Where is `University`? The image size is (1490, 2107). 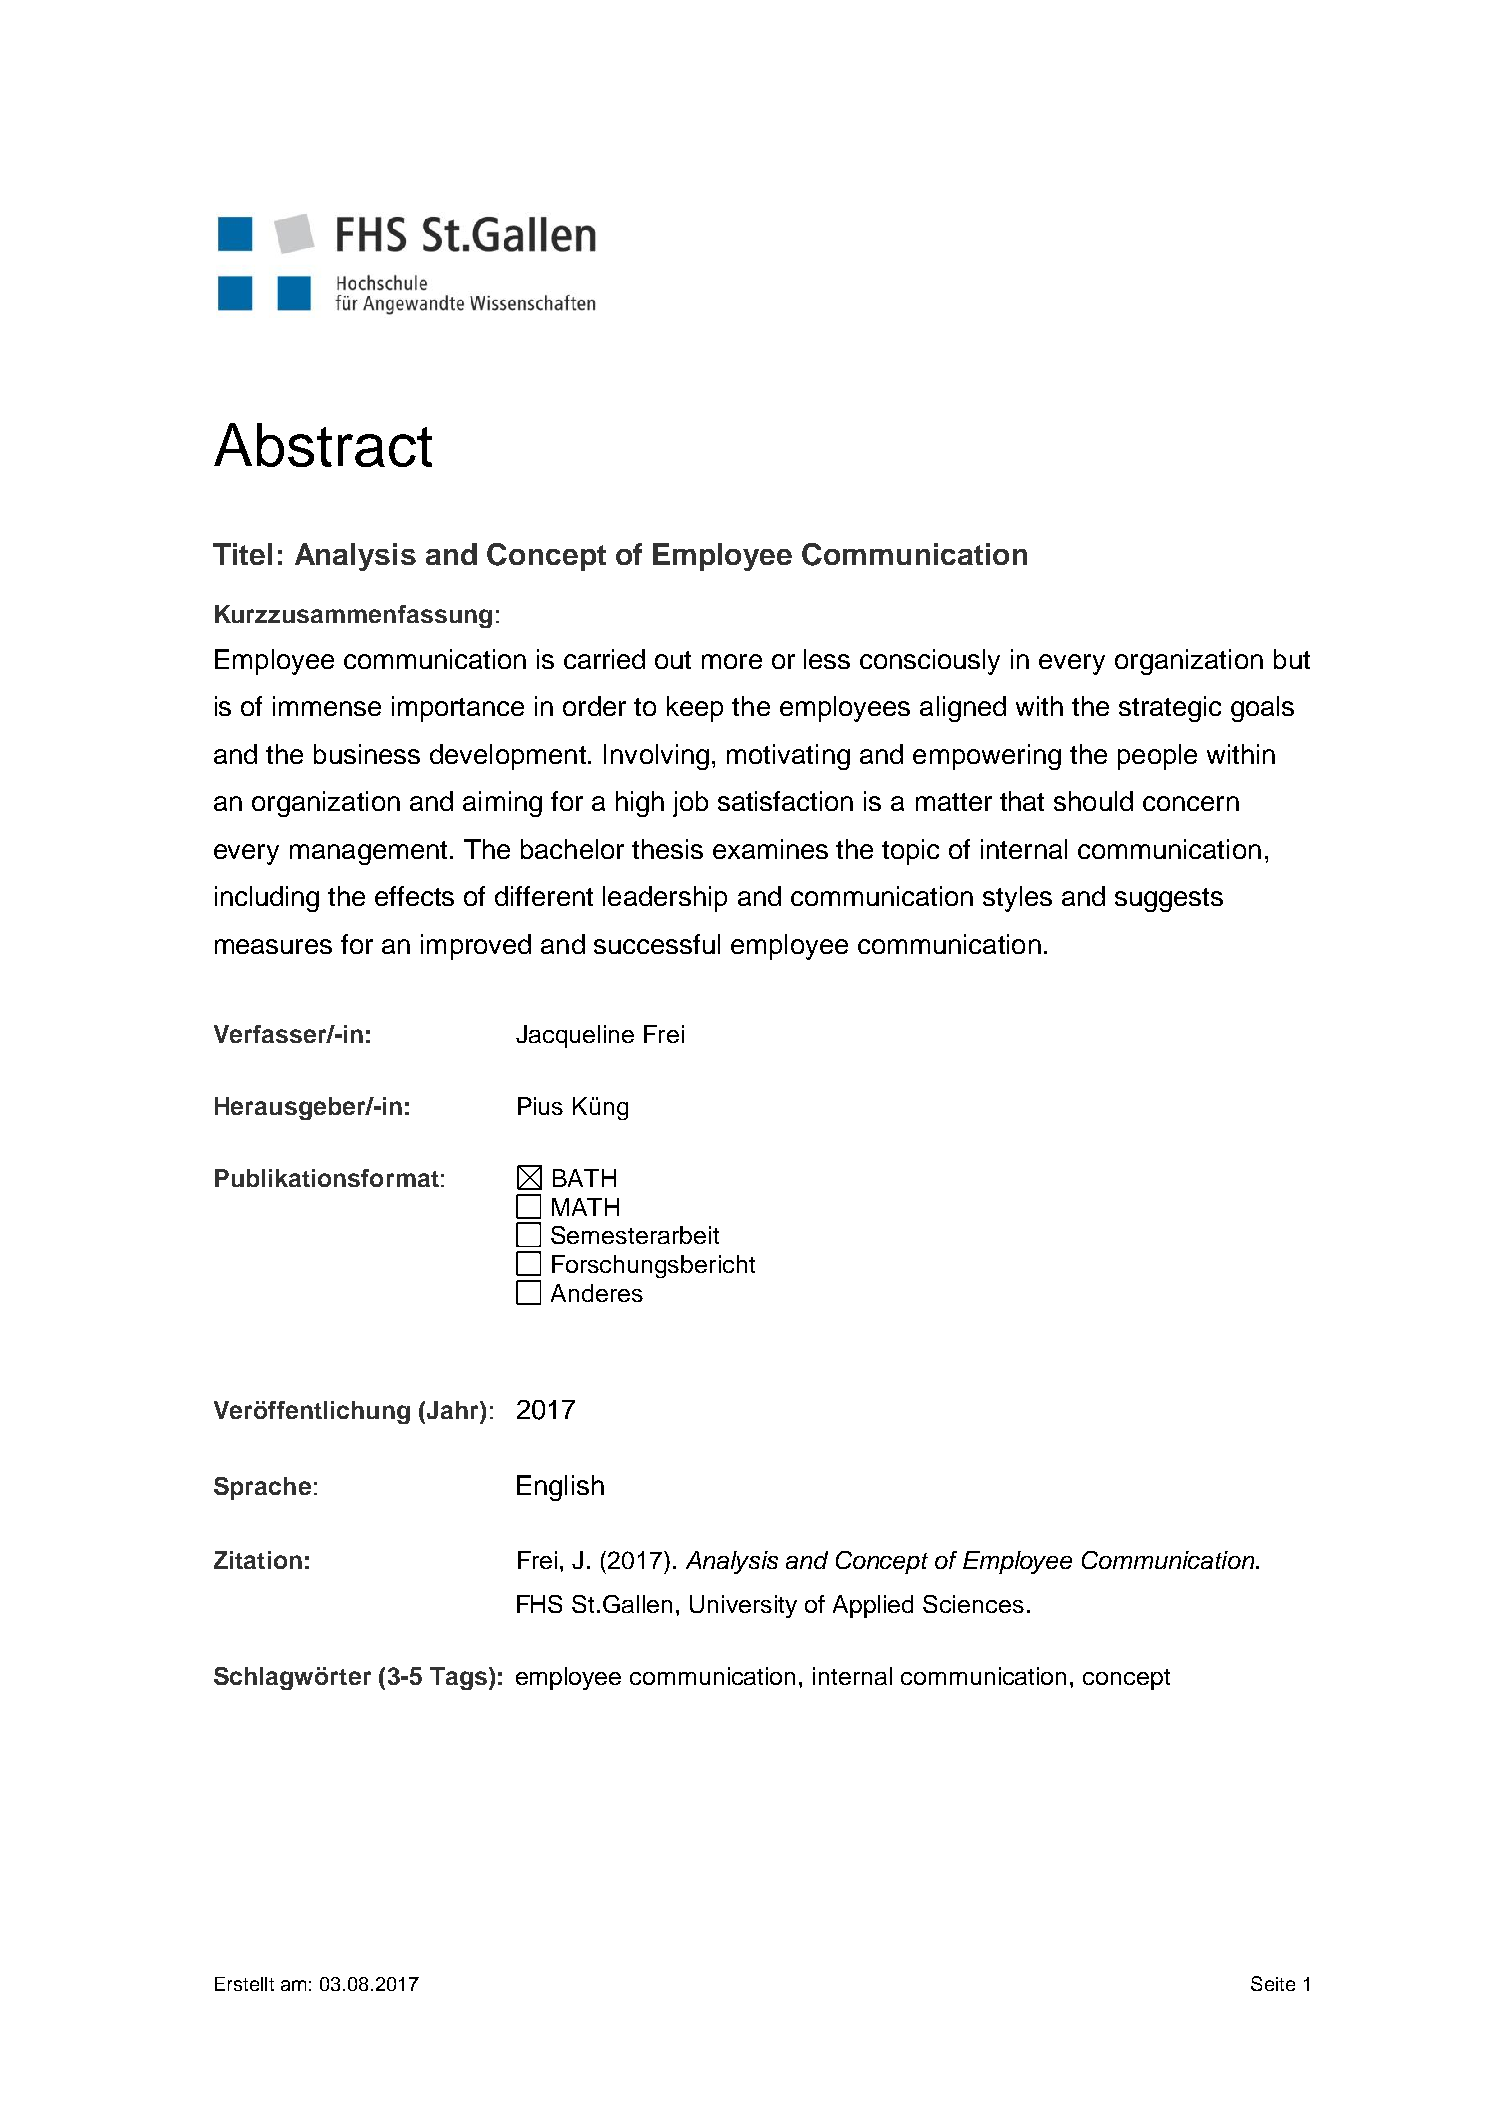
University is located at coordinates (743, 1606).
